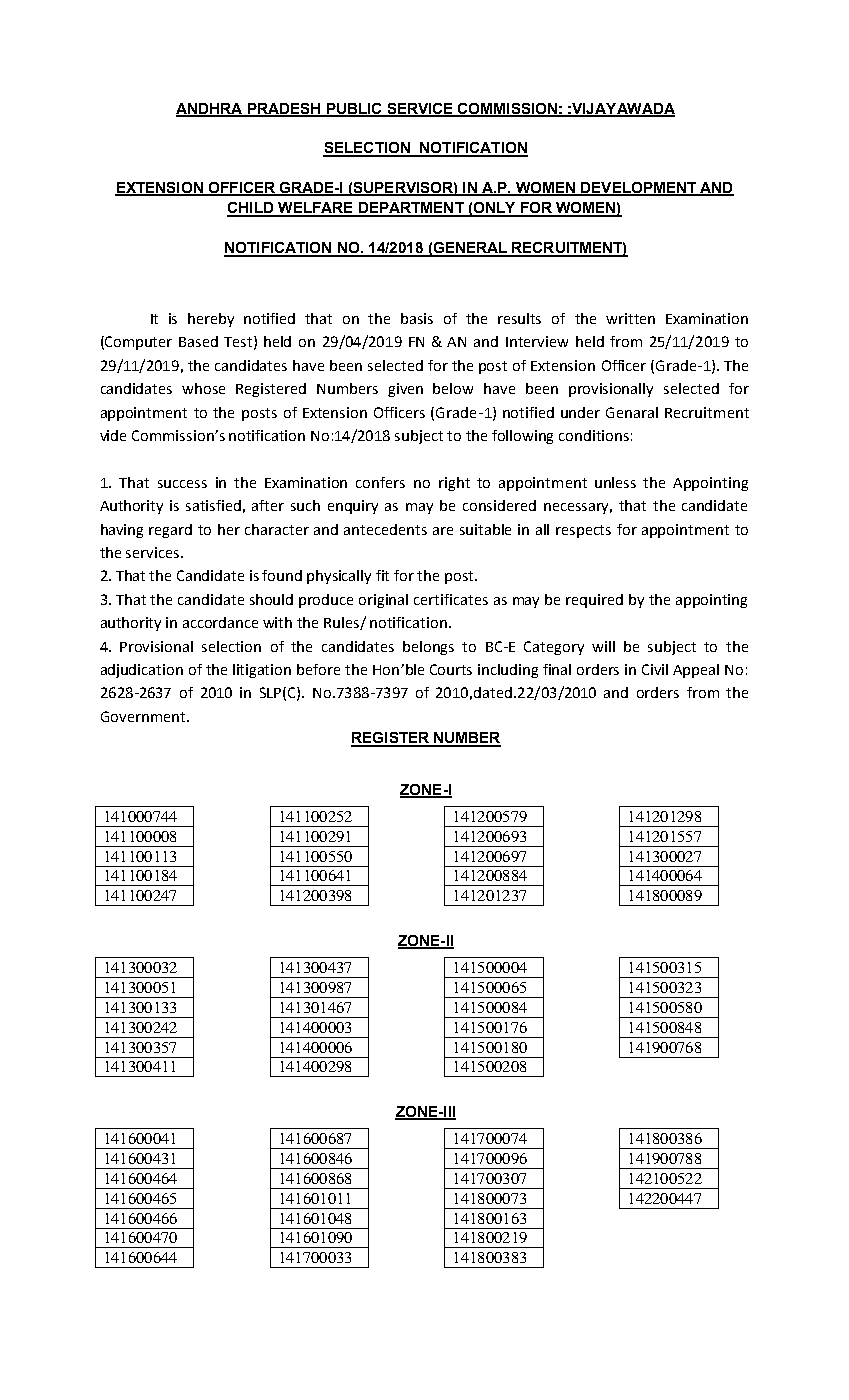 This page has width=849, height=1400. Describe the element at coordinates (639, 188) in the page. I see `DEVELOPMENT` at that location.
